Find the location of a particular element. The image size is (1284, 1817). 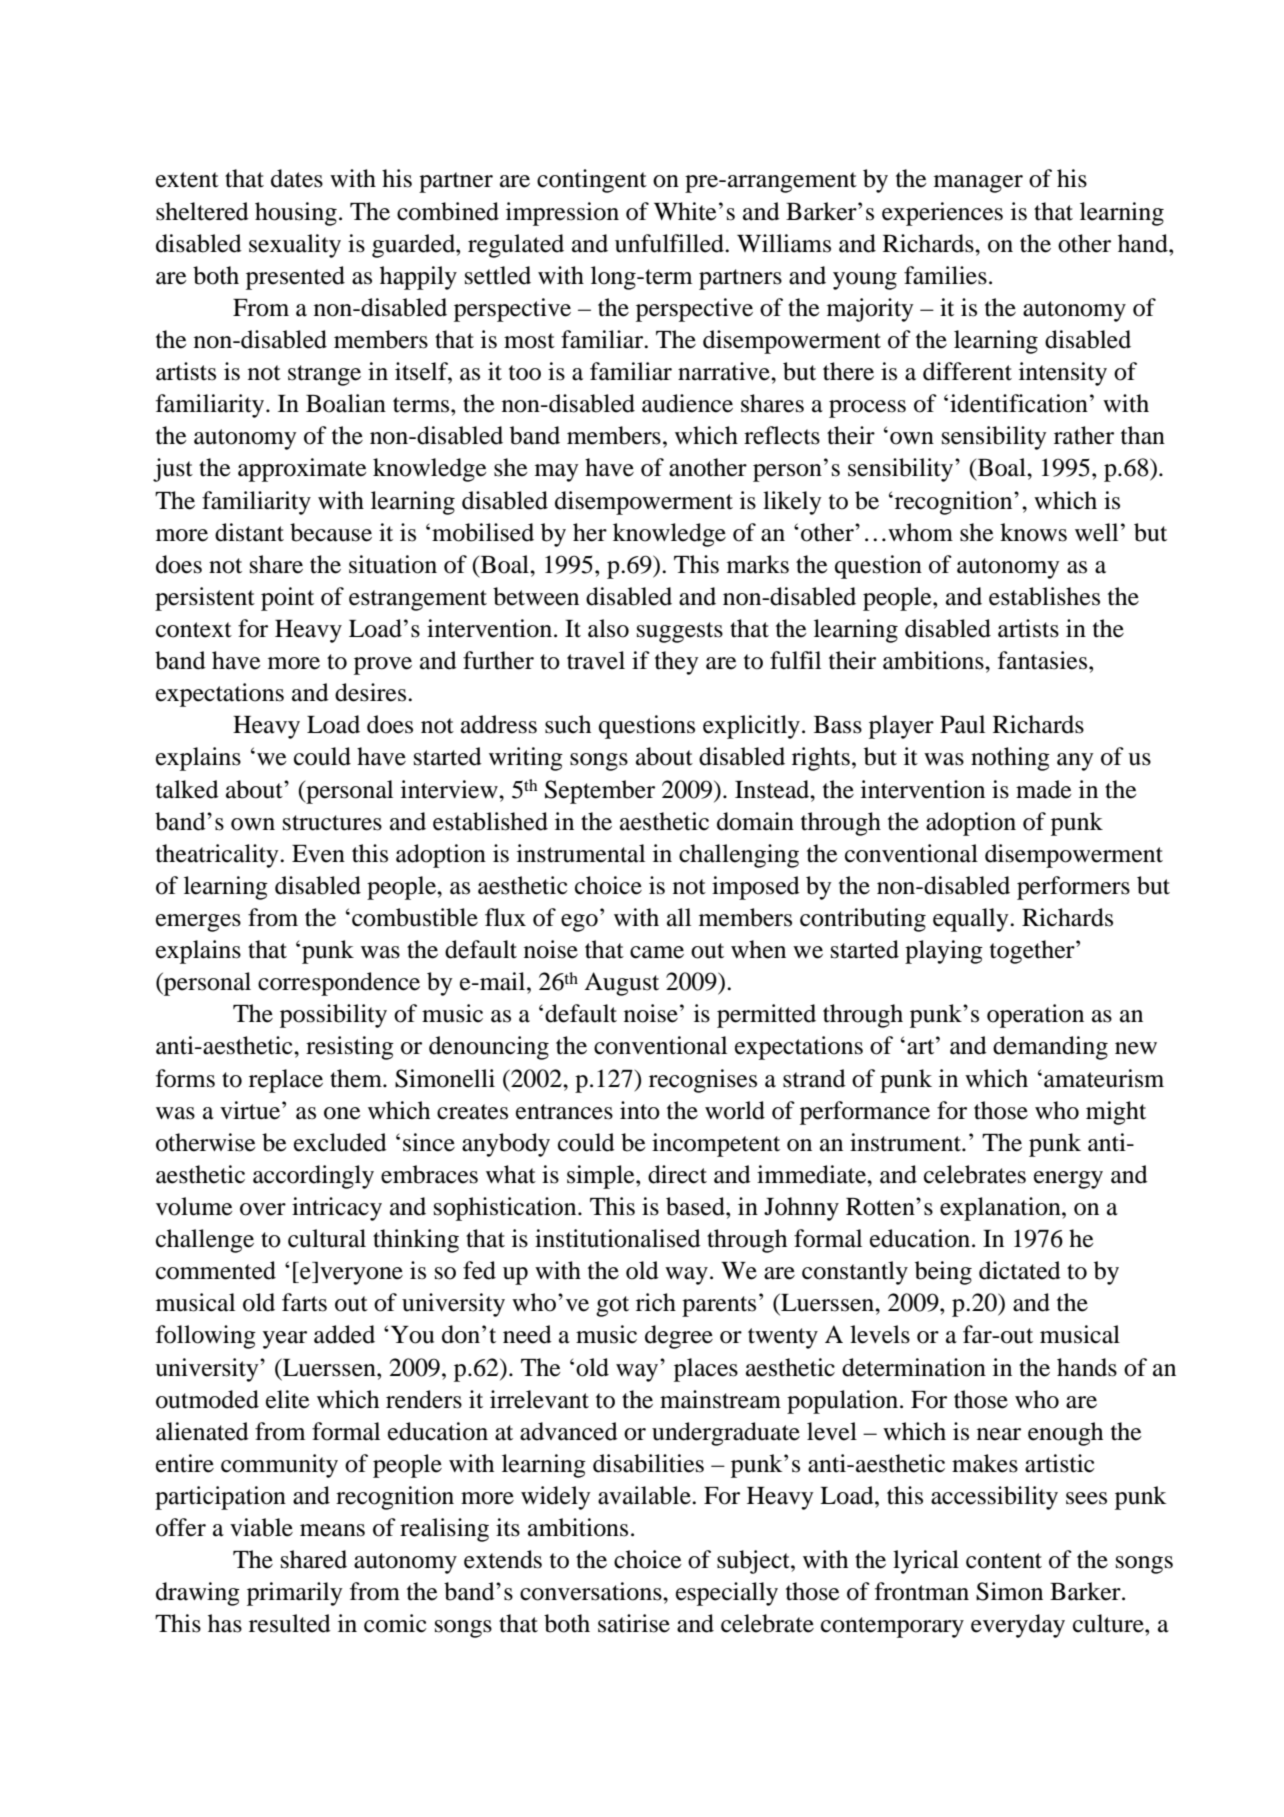

Even is located at coordinates (318, 854).
